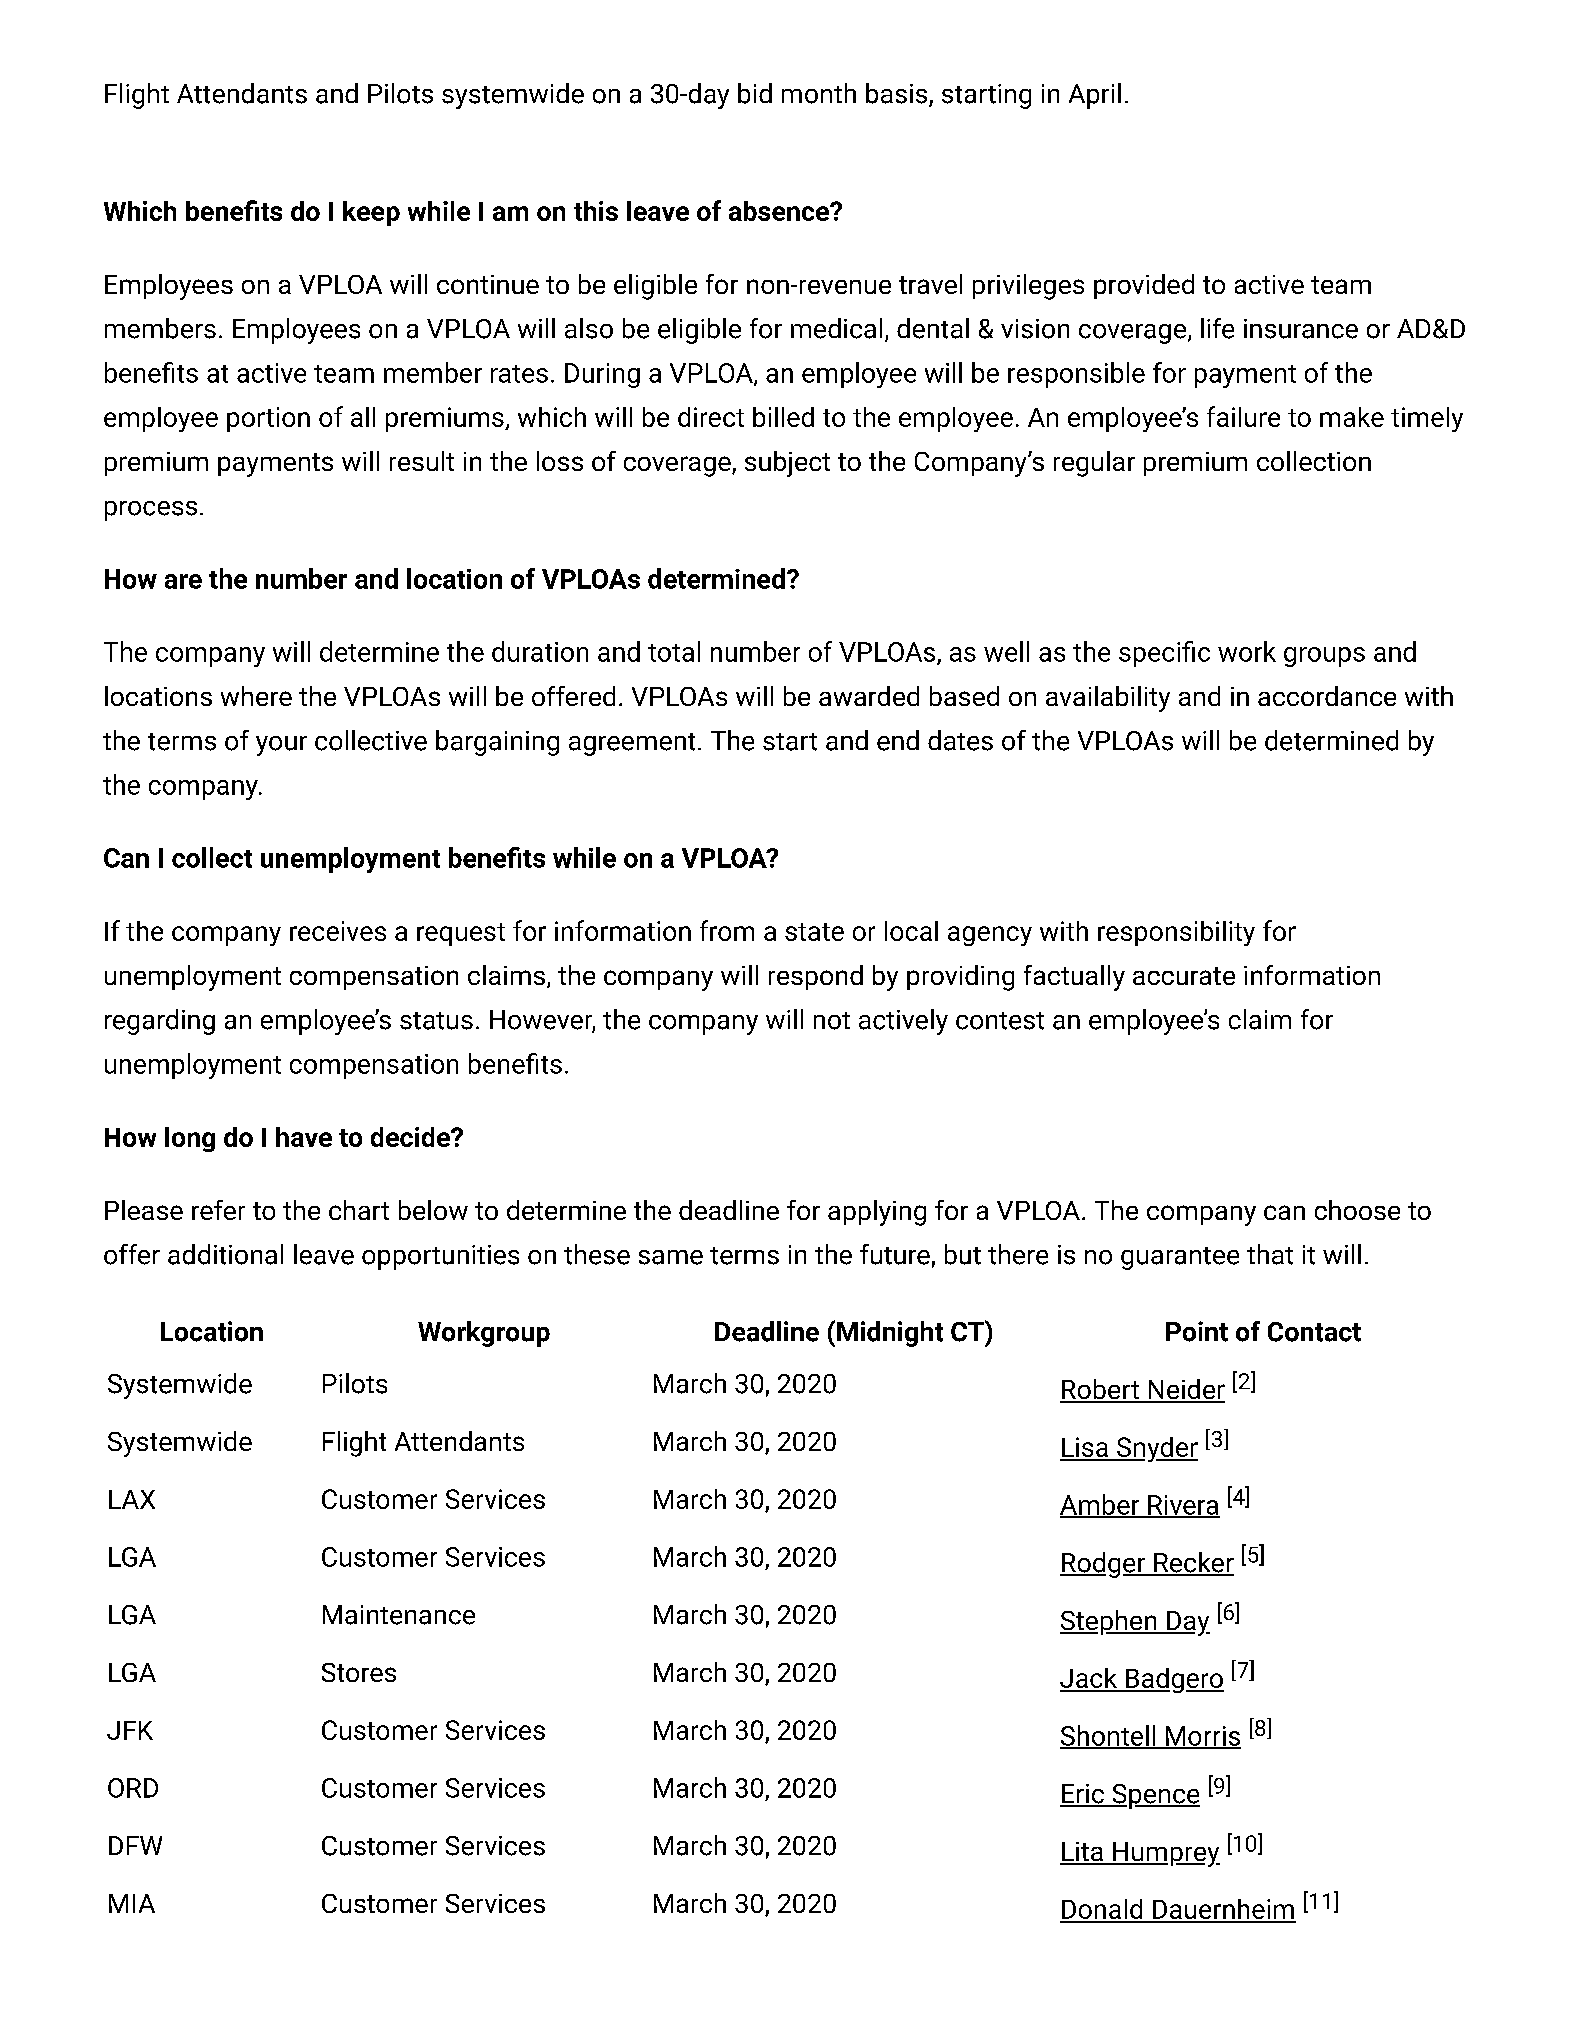  What do you see at coordinates (755, 93) in the screenshot?
I see `bid` at bounding box center [755, 93].
